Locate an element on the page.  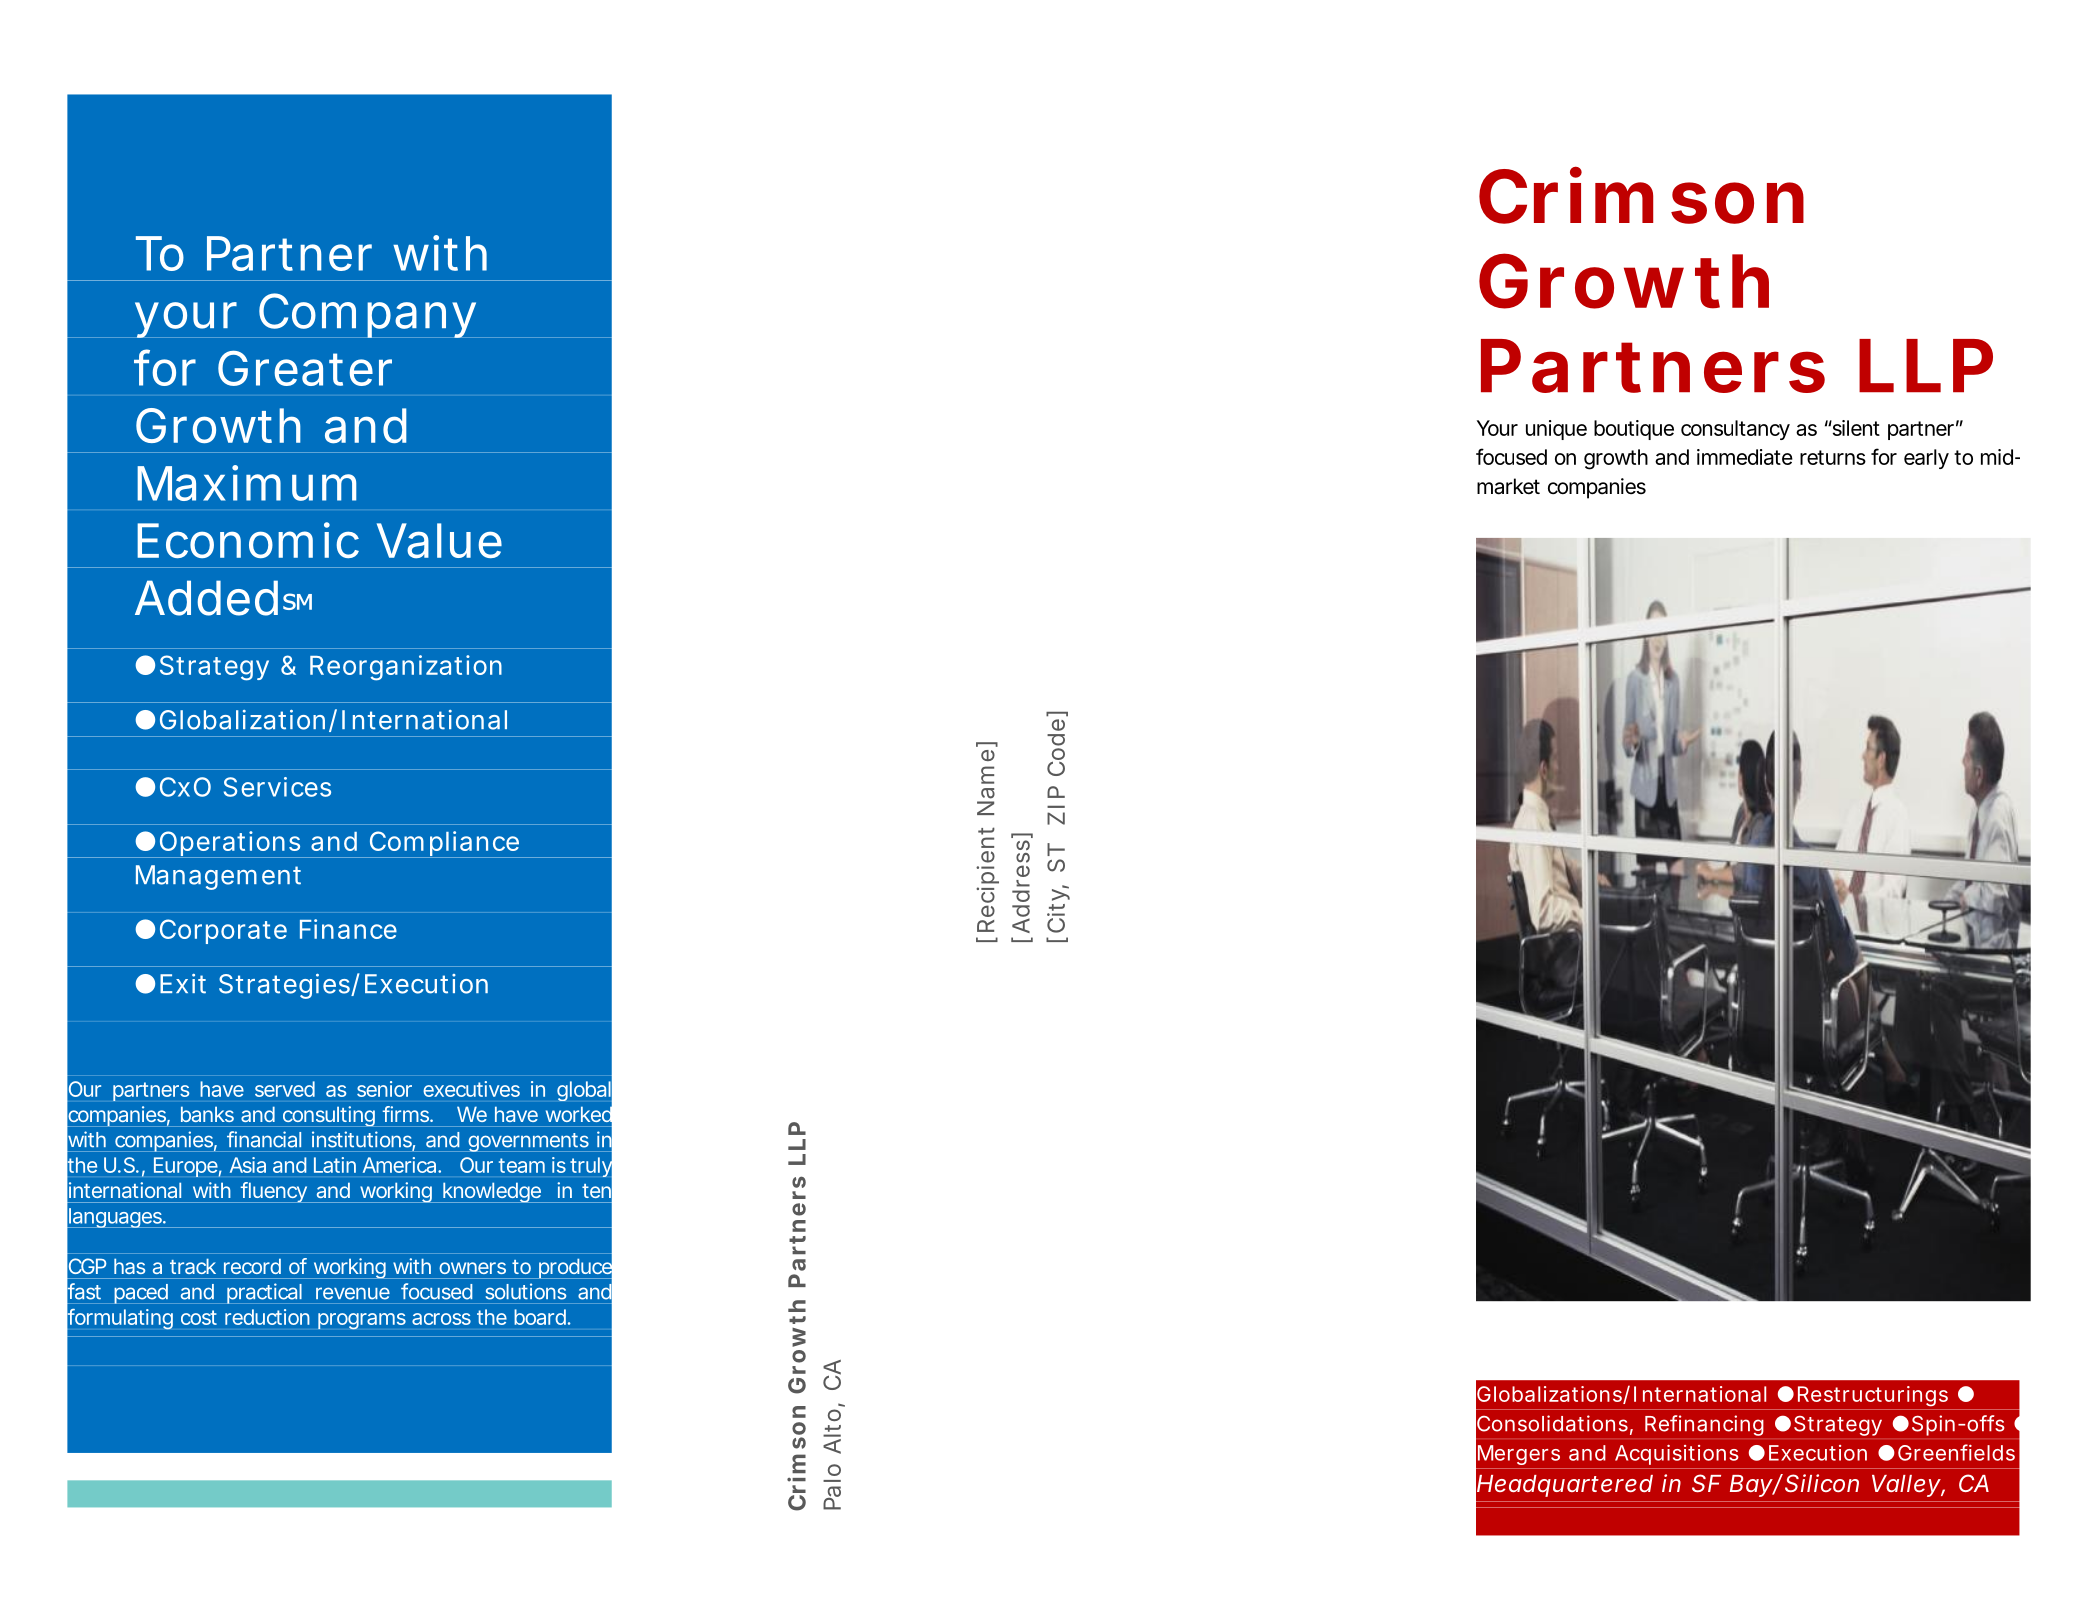
programs is located at coordinates (362, 1321).
